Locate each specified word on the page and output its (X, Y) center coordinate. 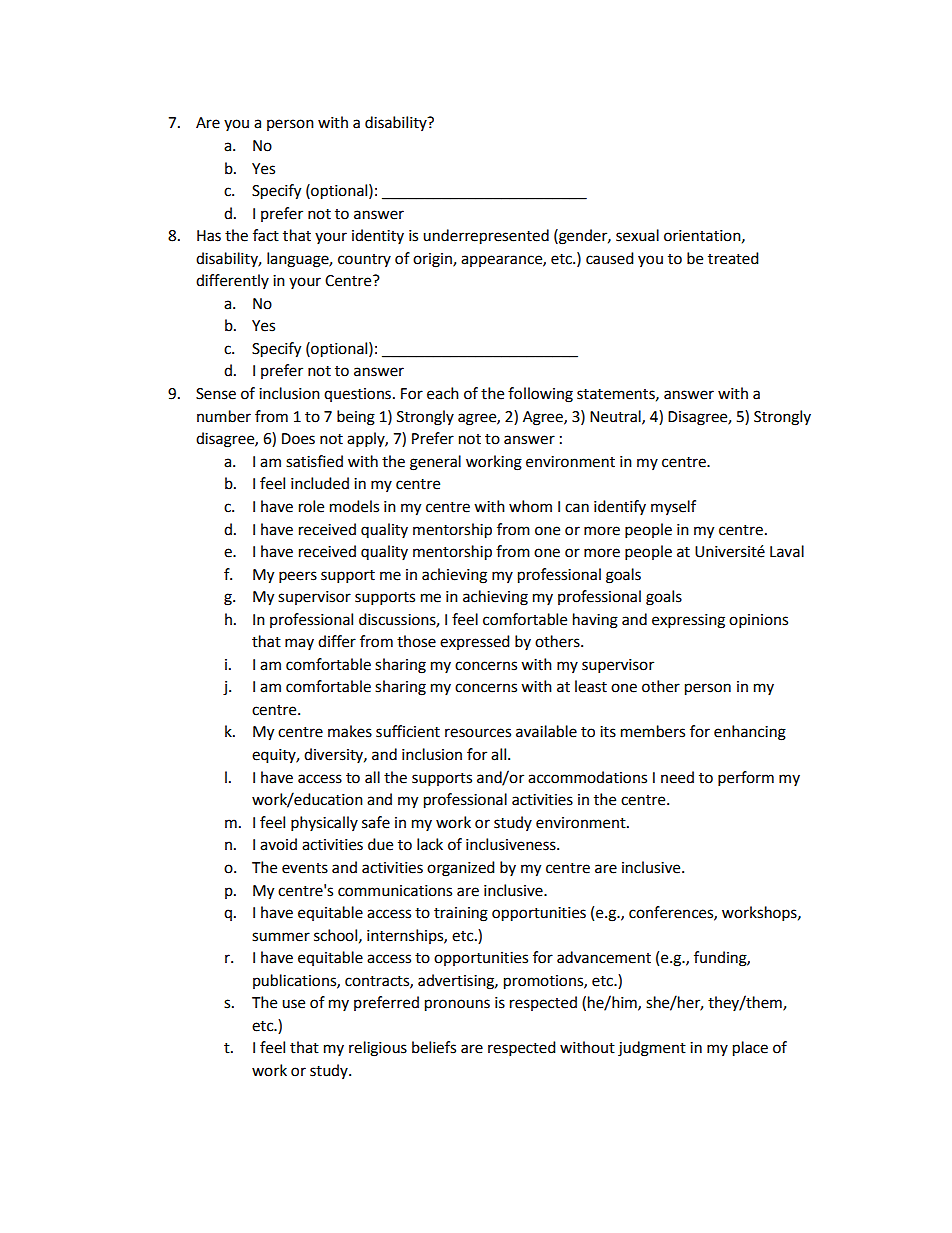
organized (461, 869)
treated (733, 258)
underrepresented (486, 237)
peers (298, 577)
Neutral (616, 417)
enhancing (750, 733)
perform (746, 779)
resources (478, 733)
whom (530, 506)
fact (266, 235)
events (305, 868)
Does (298, 439)
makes (350, 731)
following (540, 395)
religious (378, 1049)
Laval (787, 551)
